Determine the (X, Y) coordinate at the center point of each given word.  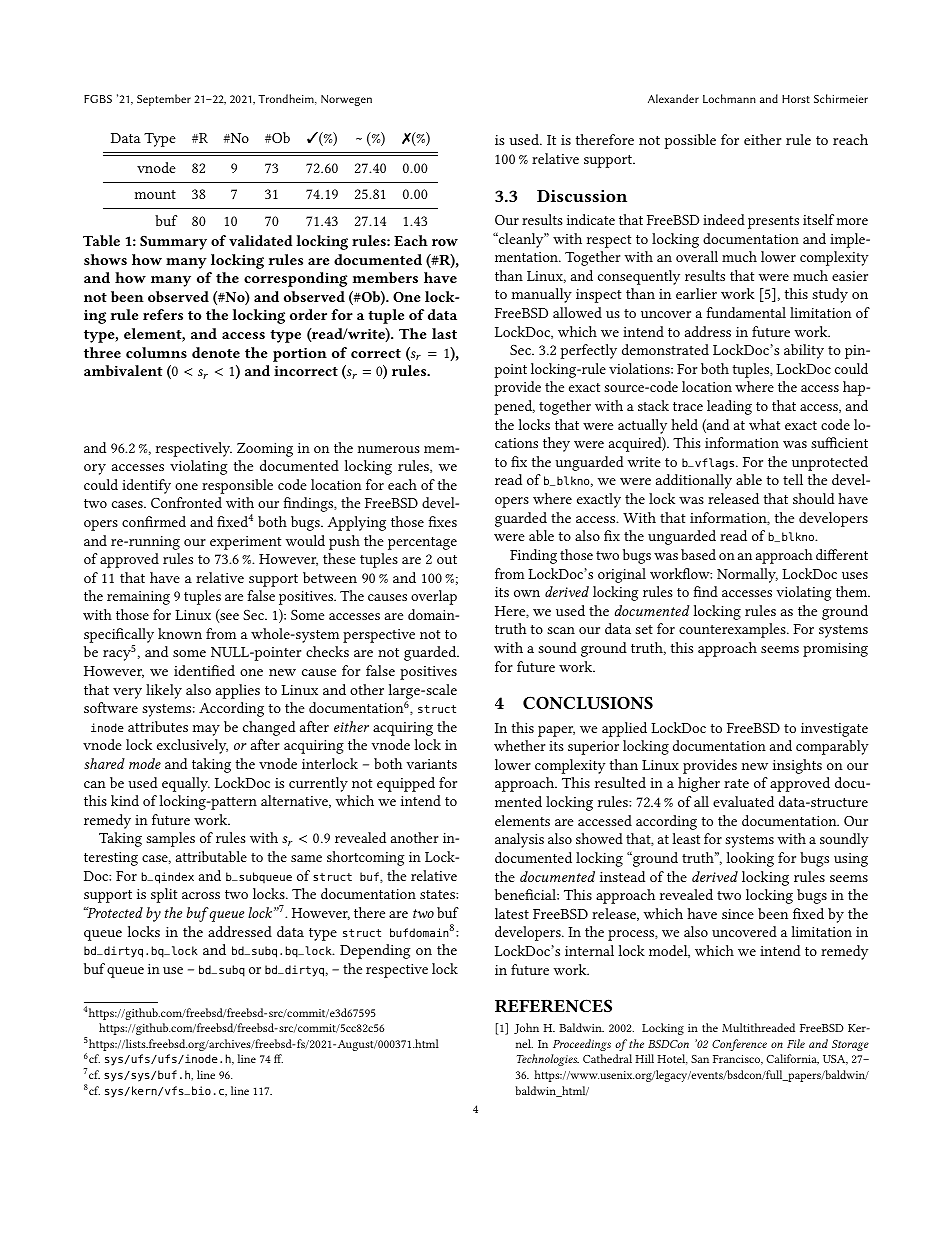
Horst (796, 99)
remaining (138, 598)
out (447, 559)
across (201, 895)
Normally (747, 575)
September (164, 100)
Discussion (582, 196)
